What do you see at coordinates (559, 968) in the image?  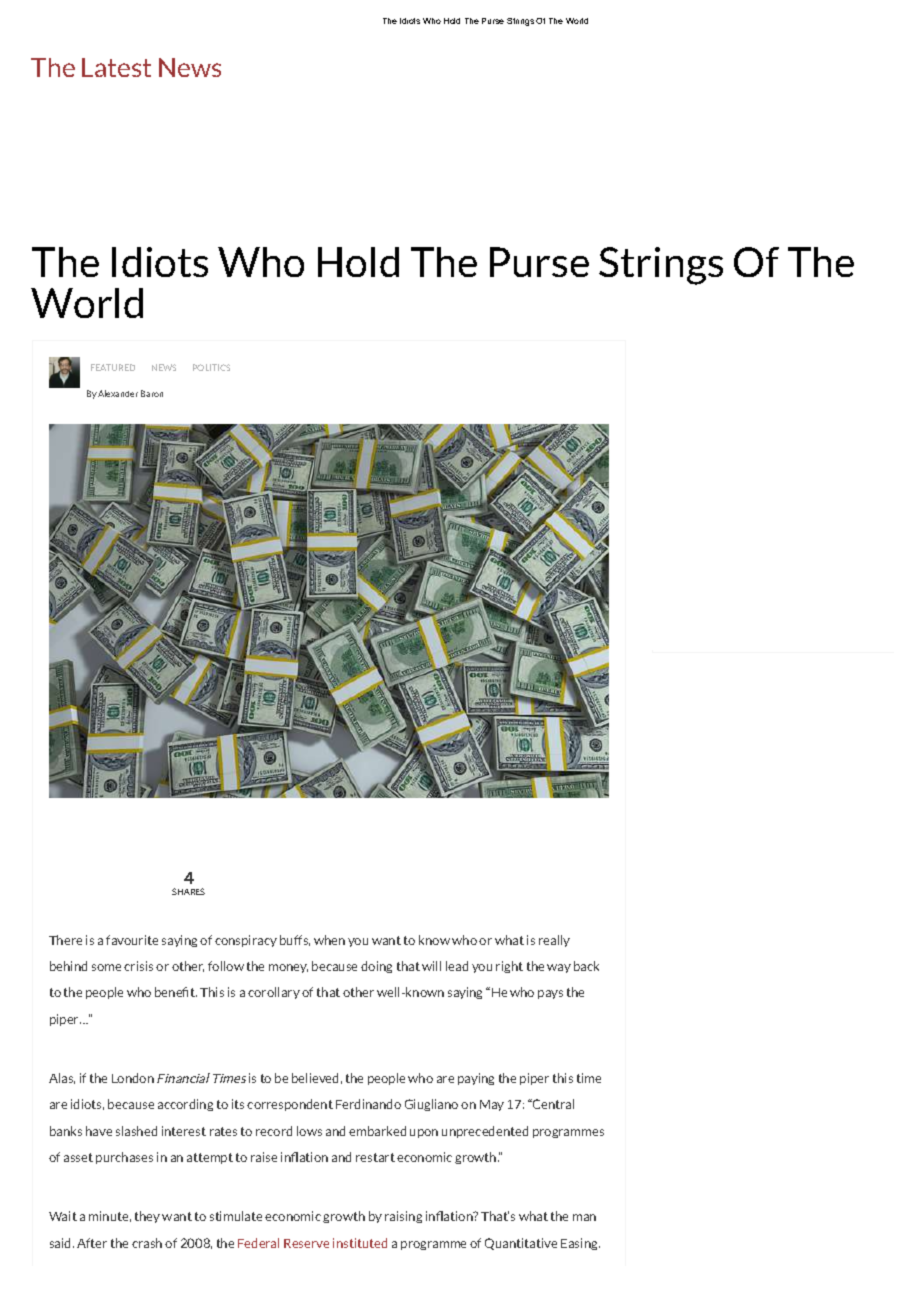 I see `way` at bounding box center [559, 968].
